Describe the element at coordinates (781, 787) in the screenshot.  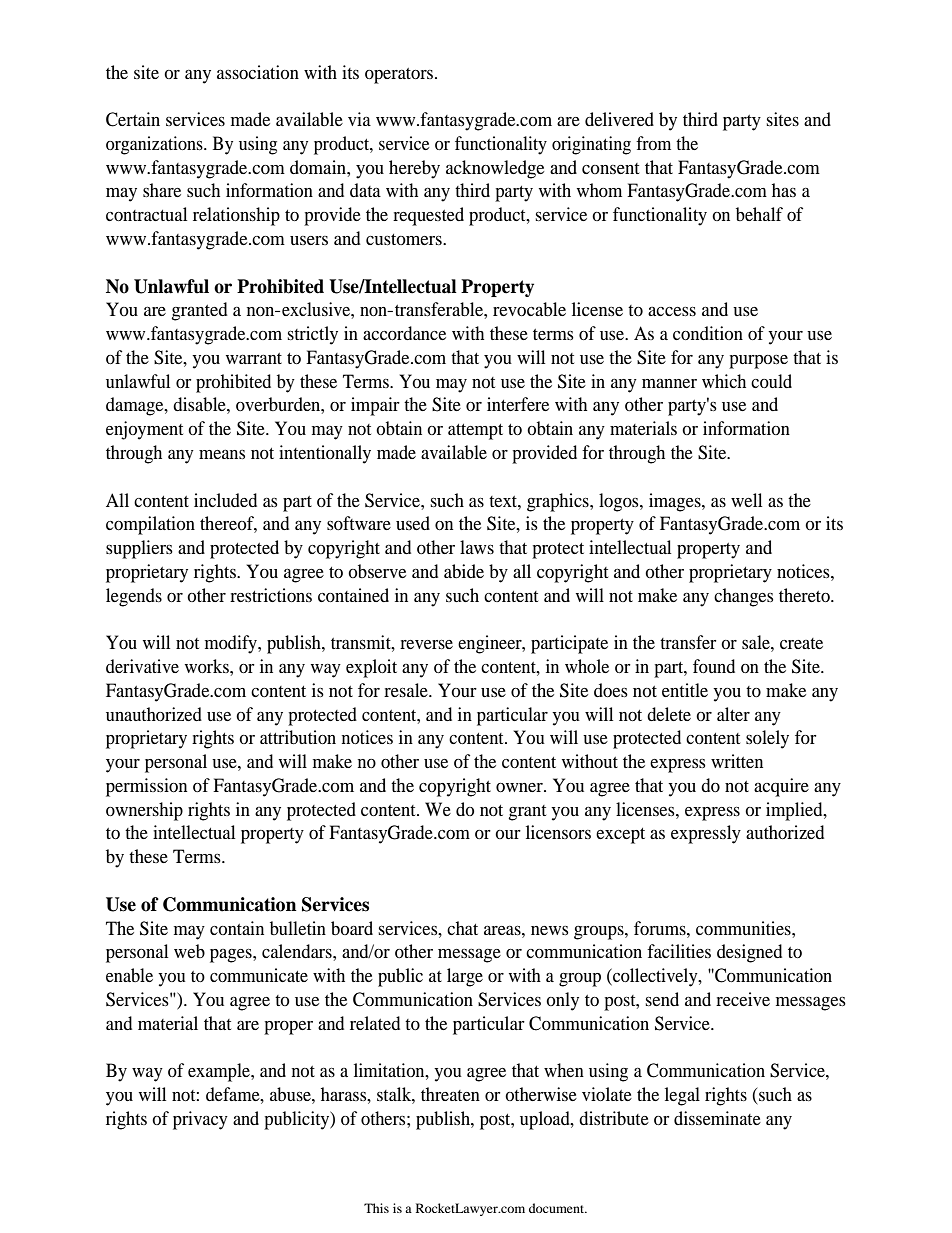
I see `acquire` at that location.
